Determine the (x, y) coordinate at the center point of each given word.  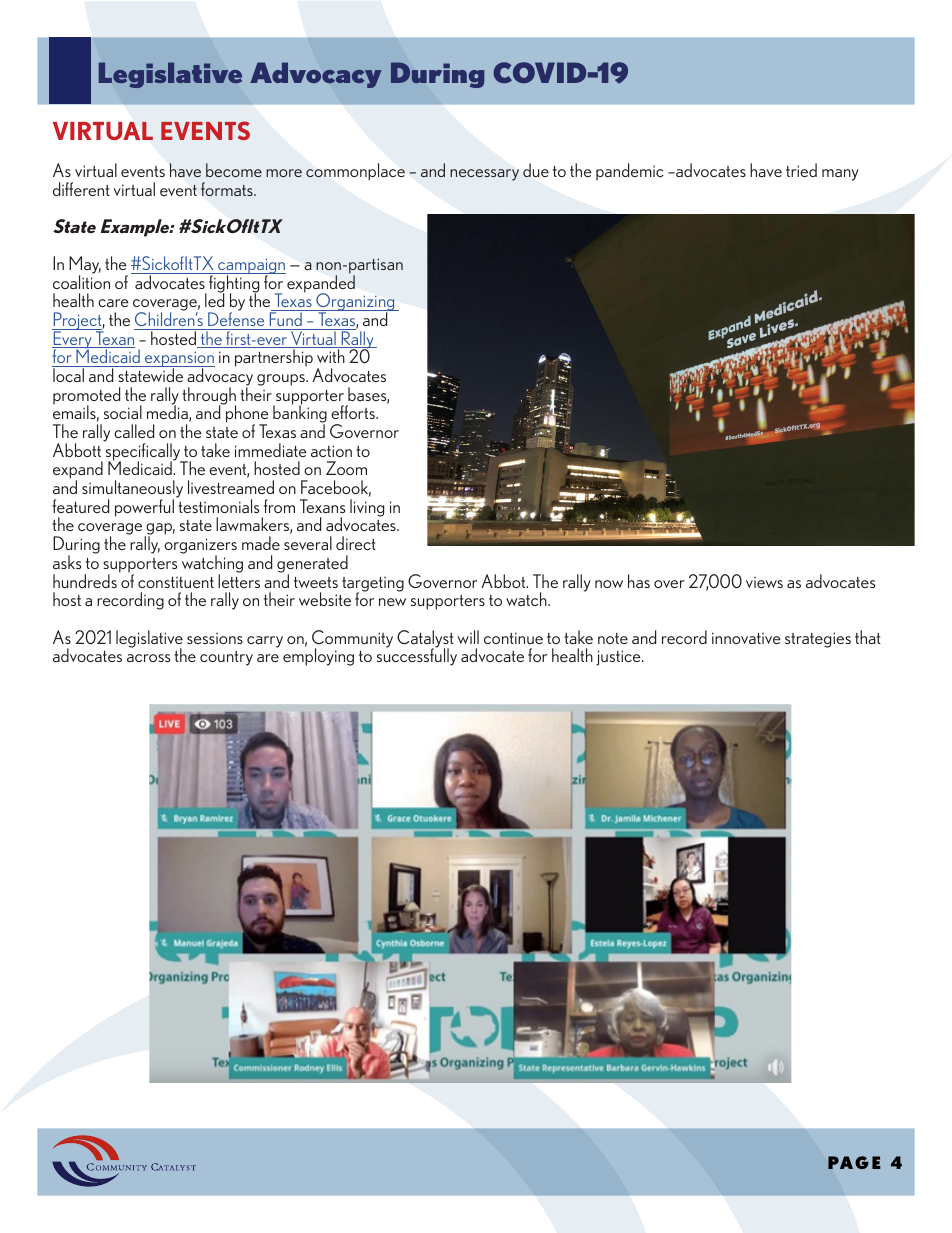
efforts (354, 412)
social (123, 412)
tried (801, 170)
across (148, 658)
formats (228, 189)
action (331, 451)
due (536, 170)
